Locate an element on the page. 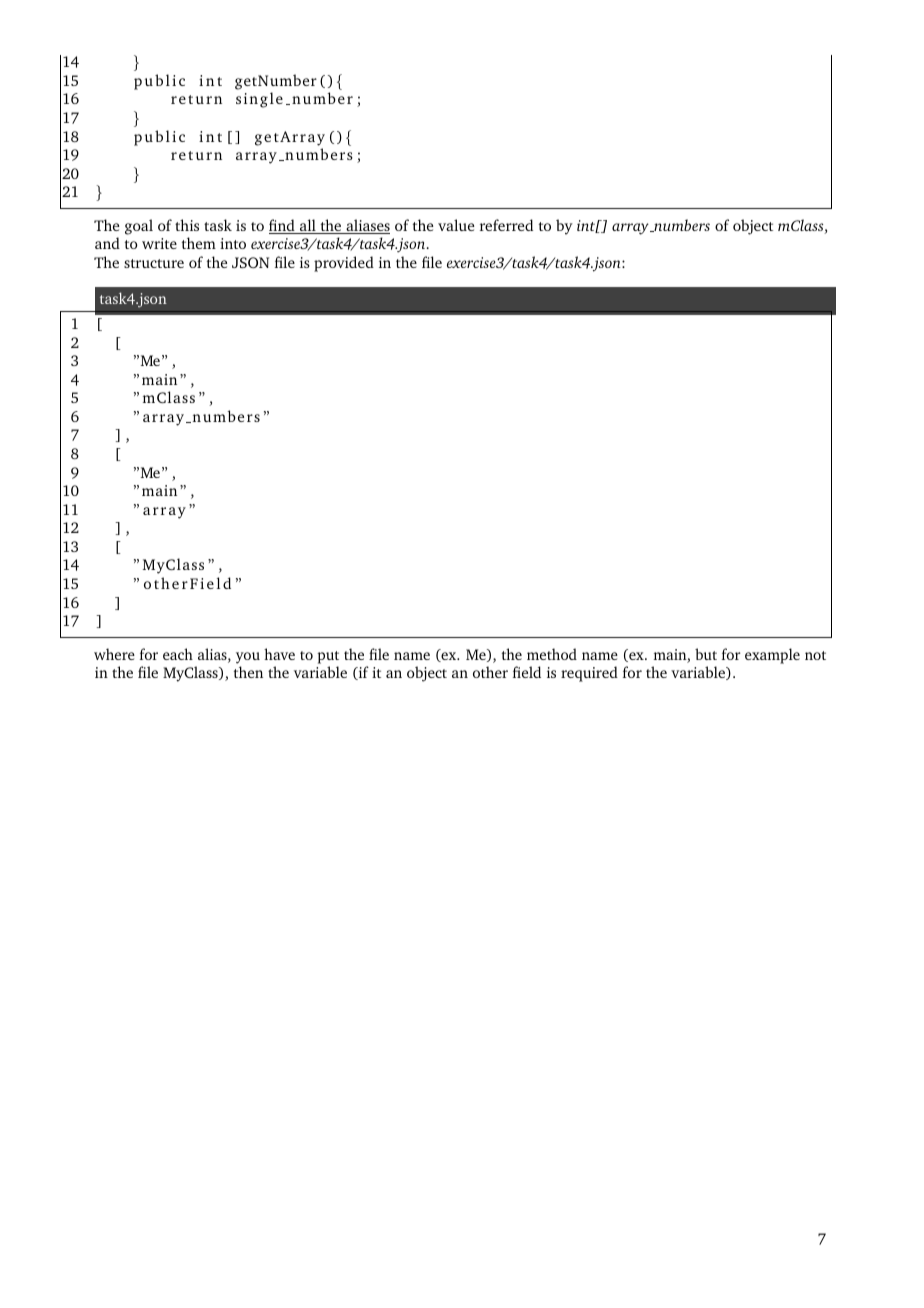 This image has width=924, height=1308. method is located at coordinates (552, 654).
